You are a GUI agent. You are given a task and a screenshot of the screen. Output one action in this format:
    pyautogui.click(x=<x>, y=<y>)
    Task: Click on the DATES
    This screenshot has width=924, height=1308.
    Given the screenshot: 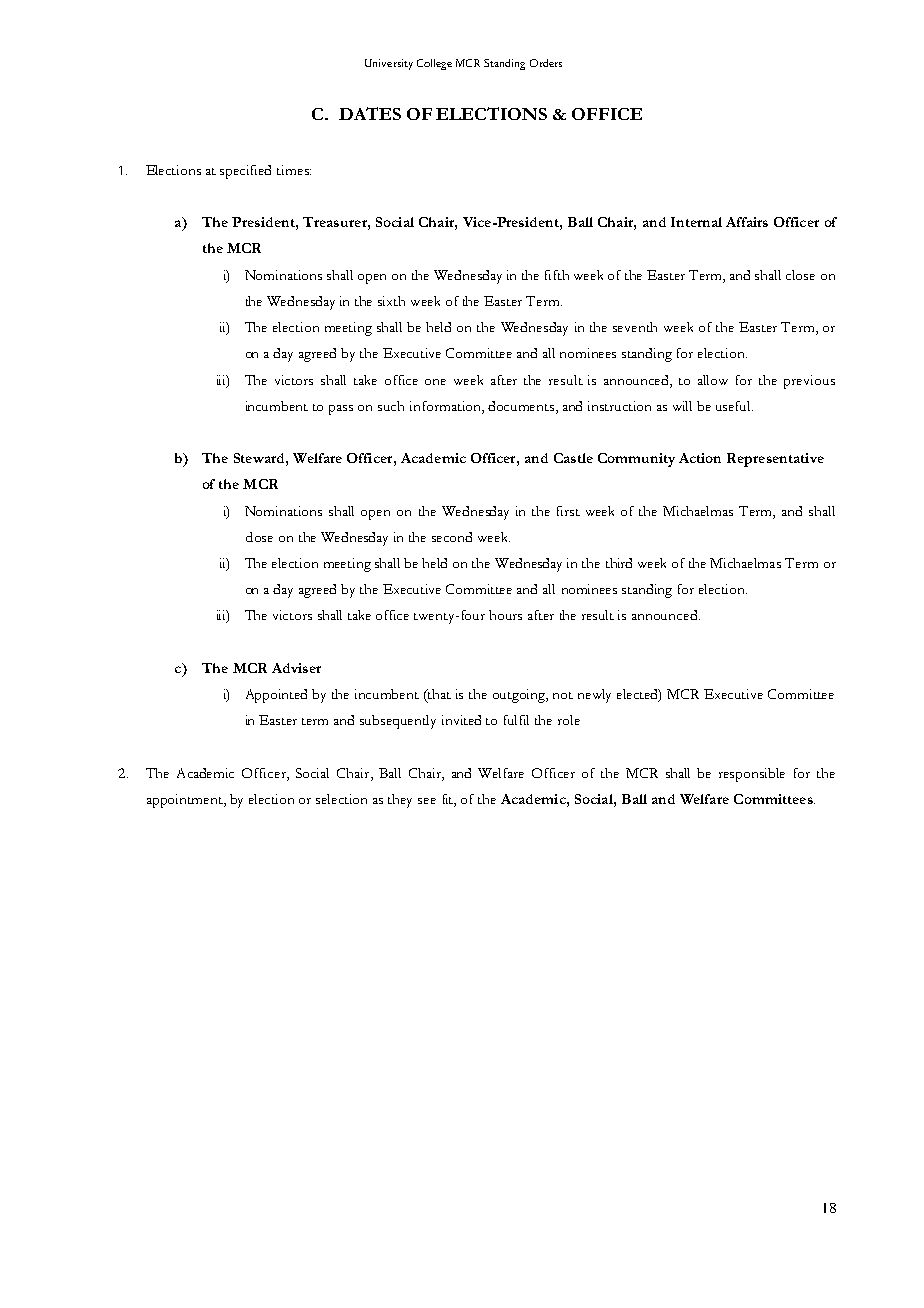 What is the action you would take?
    pyautogui.click(x=370, y=113)
